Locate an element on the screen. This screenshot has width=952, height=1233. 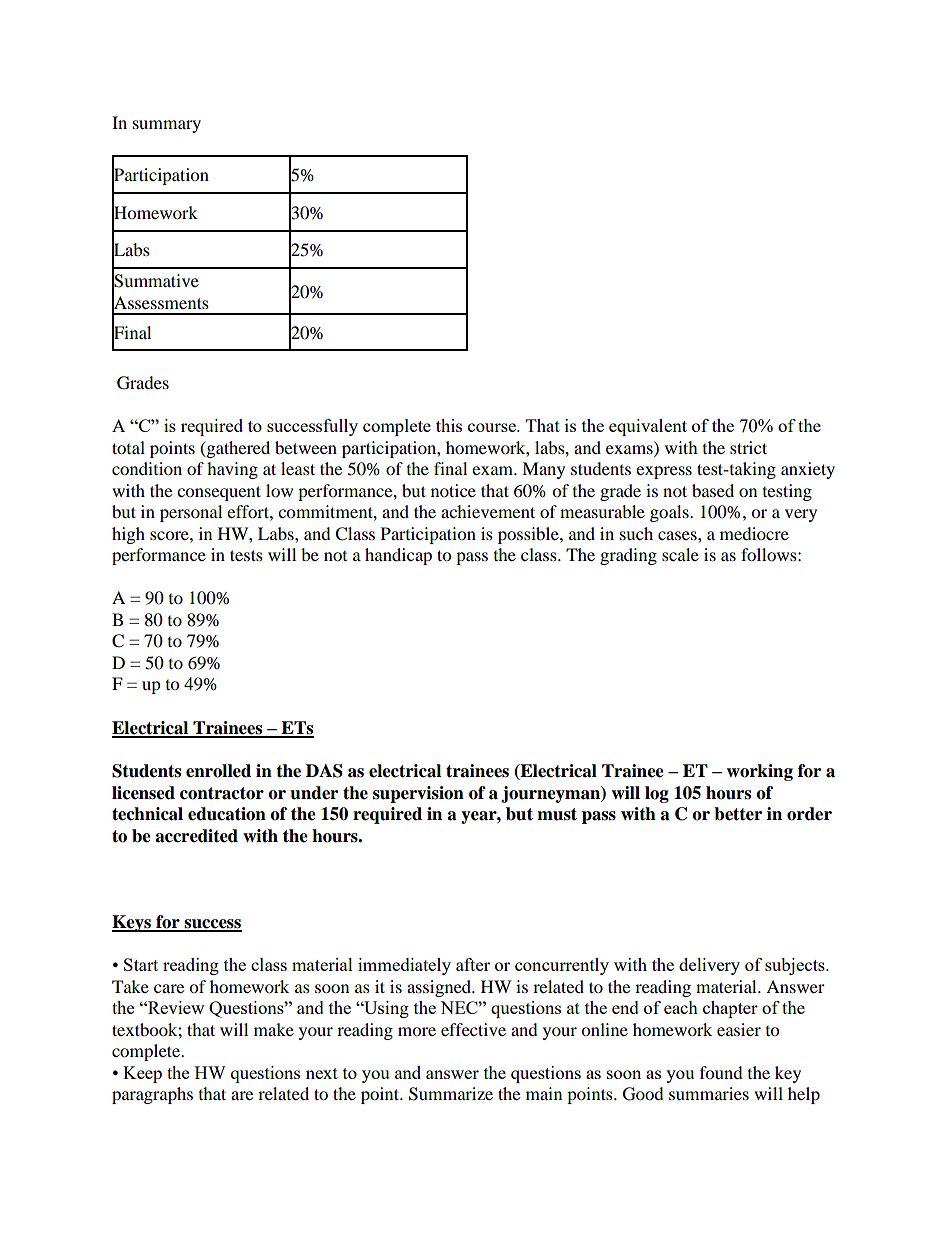
equivalent is located at coordinates (648, 427).
